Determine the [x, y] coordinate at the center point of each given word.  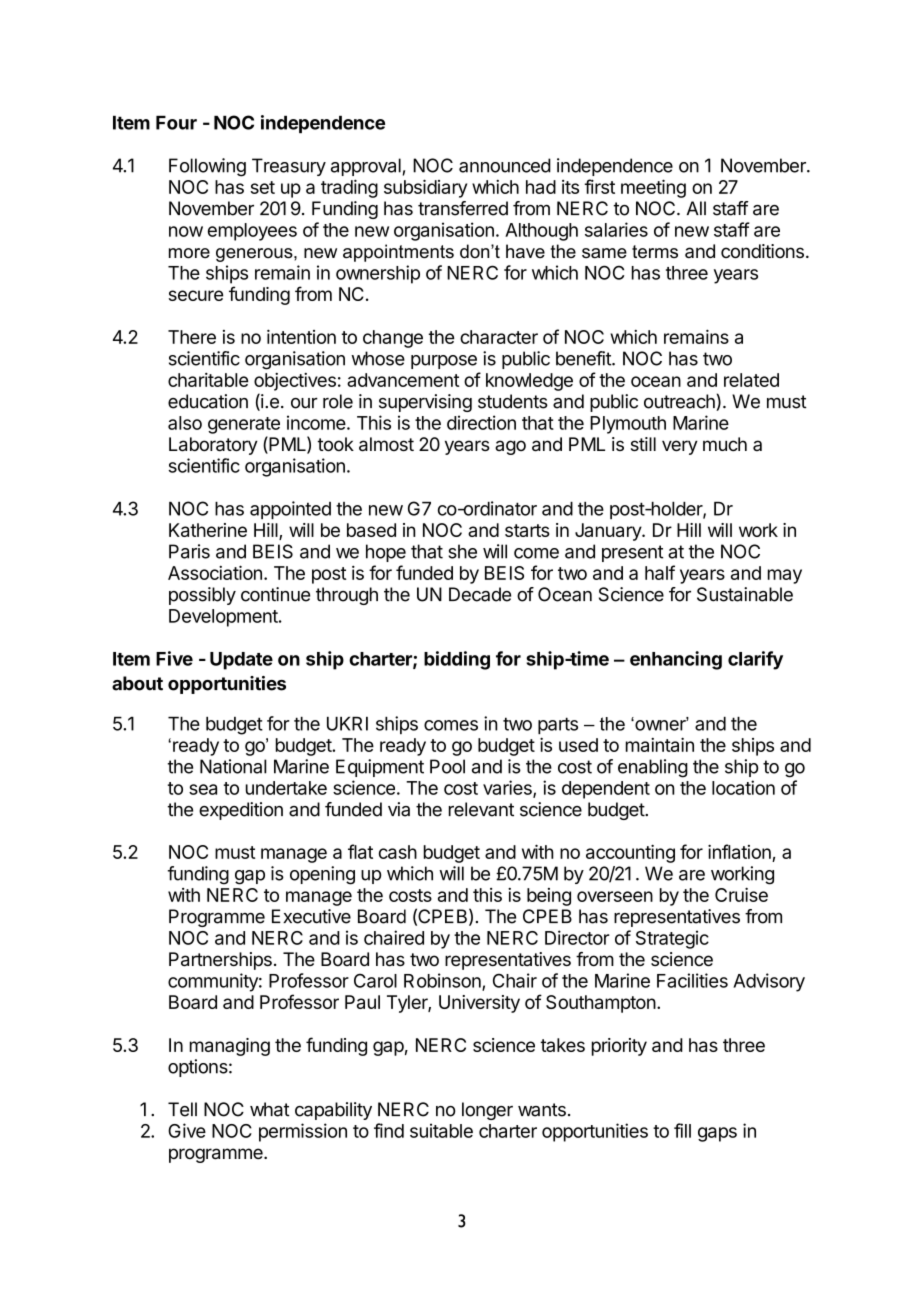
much [725, 444]
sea [203, 789]
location [743, 787]
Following [207, 167]
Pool [447, 766]
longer [487, 1111]
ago [510, 447]
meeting [653, 188]
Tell [182, 1109]
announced [505, 165]
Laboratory [213, 446]
